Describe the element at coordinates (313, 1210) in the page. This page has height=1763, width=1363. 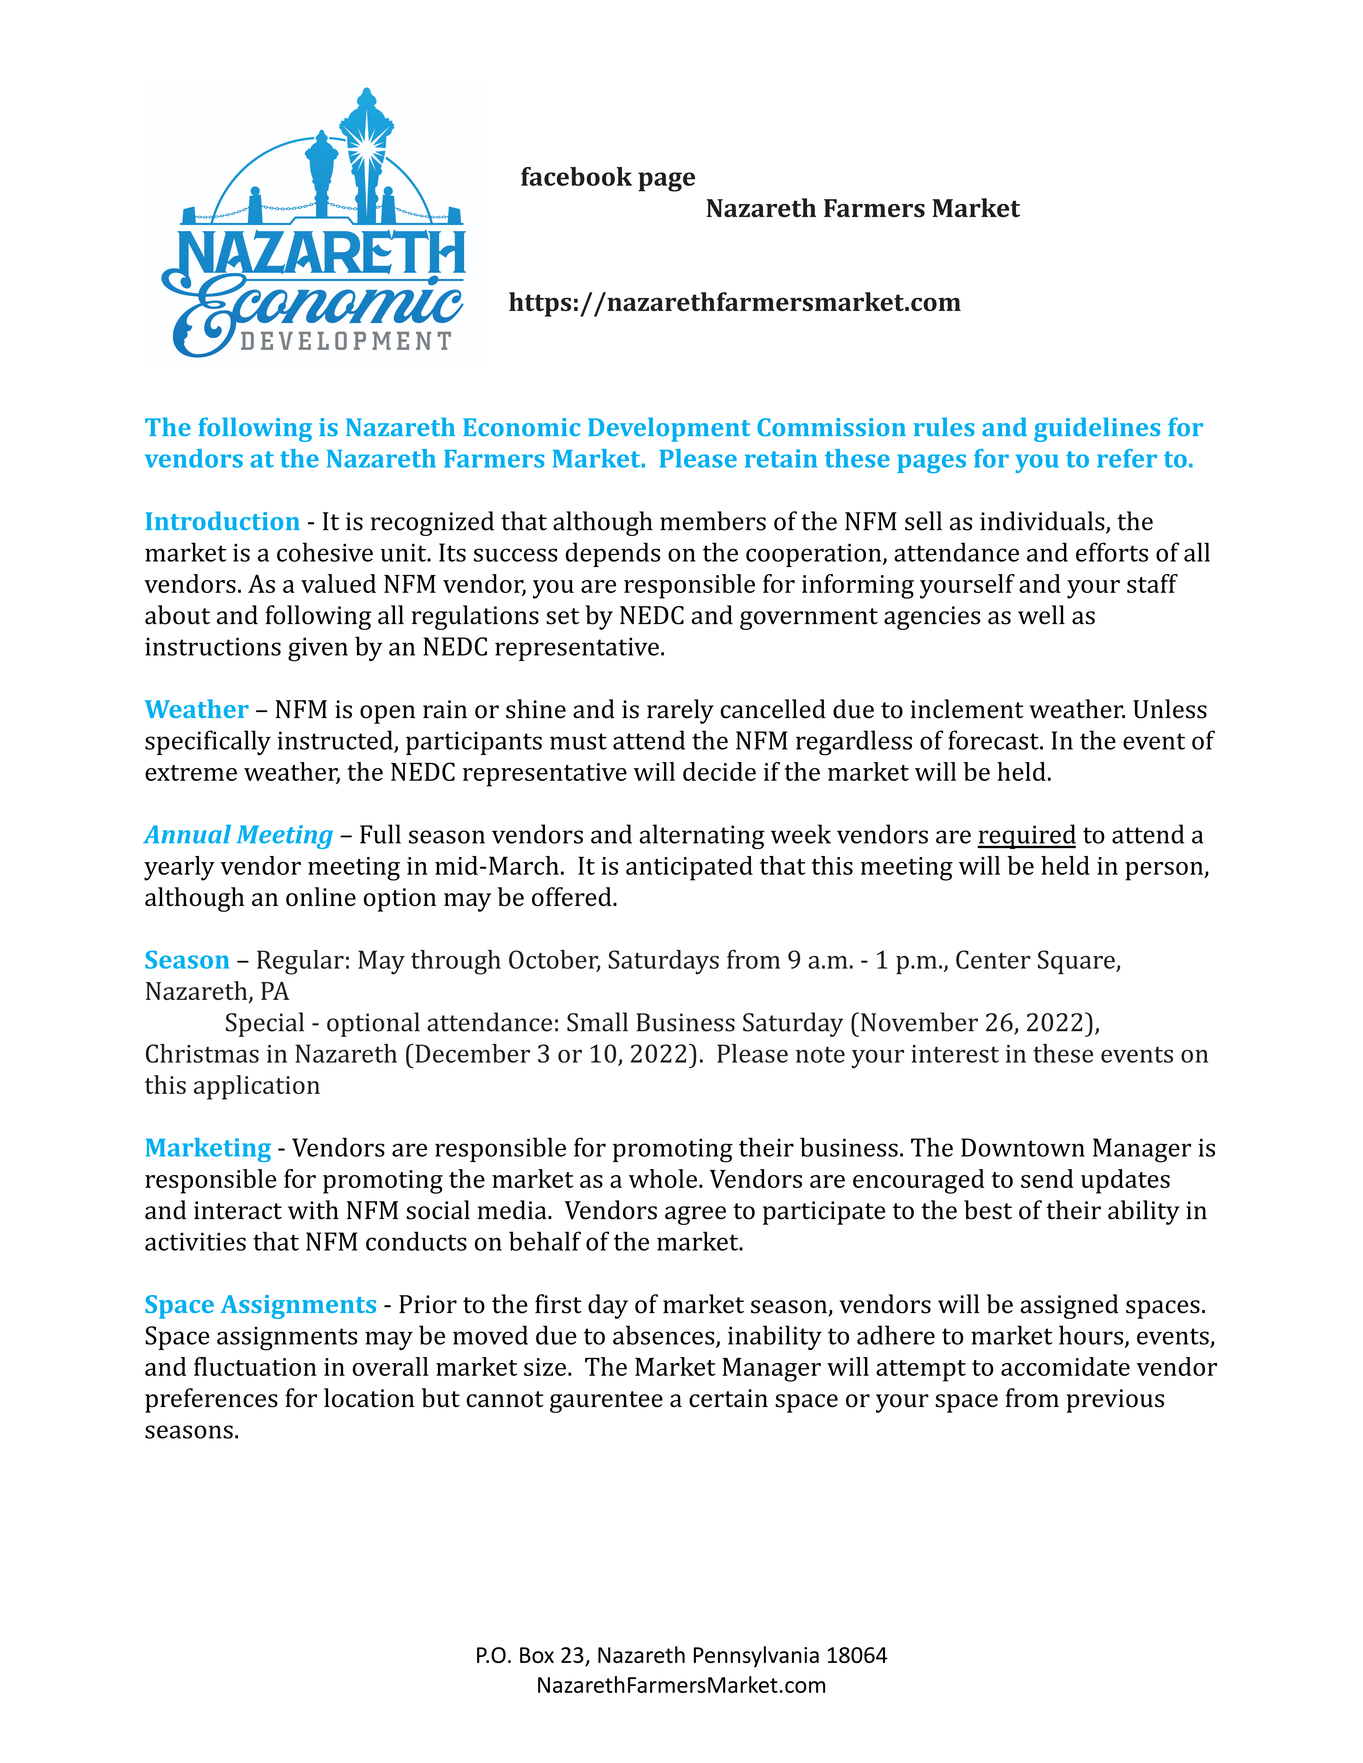
I see `with` at that location.
